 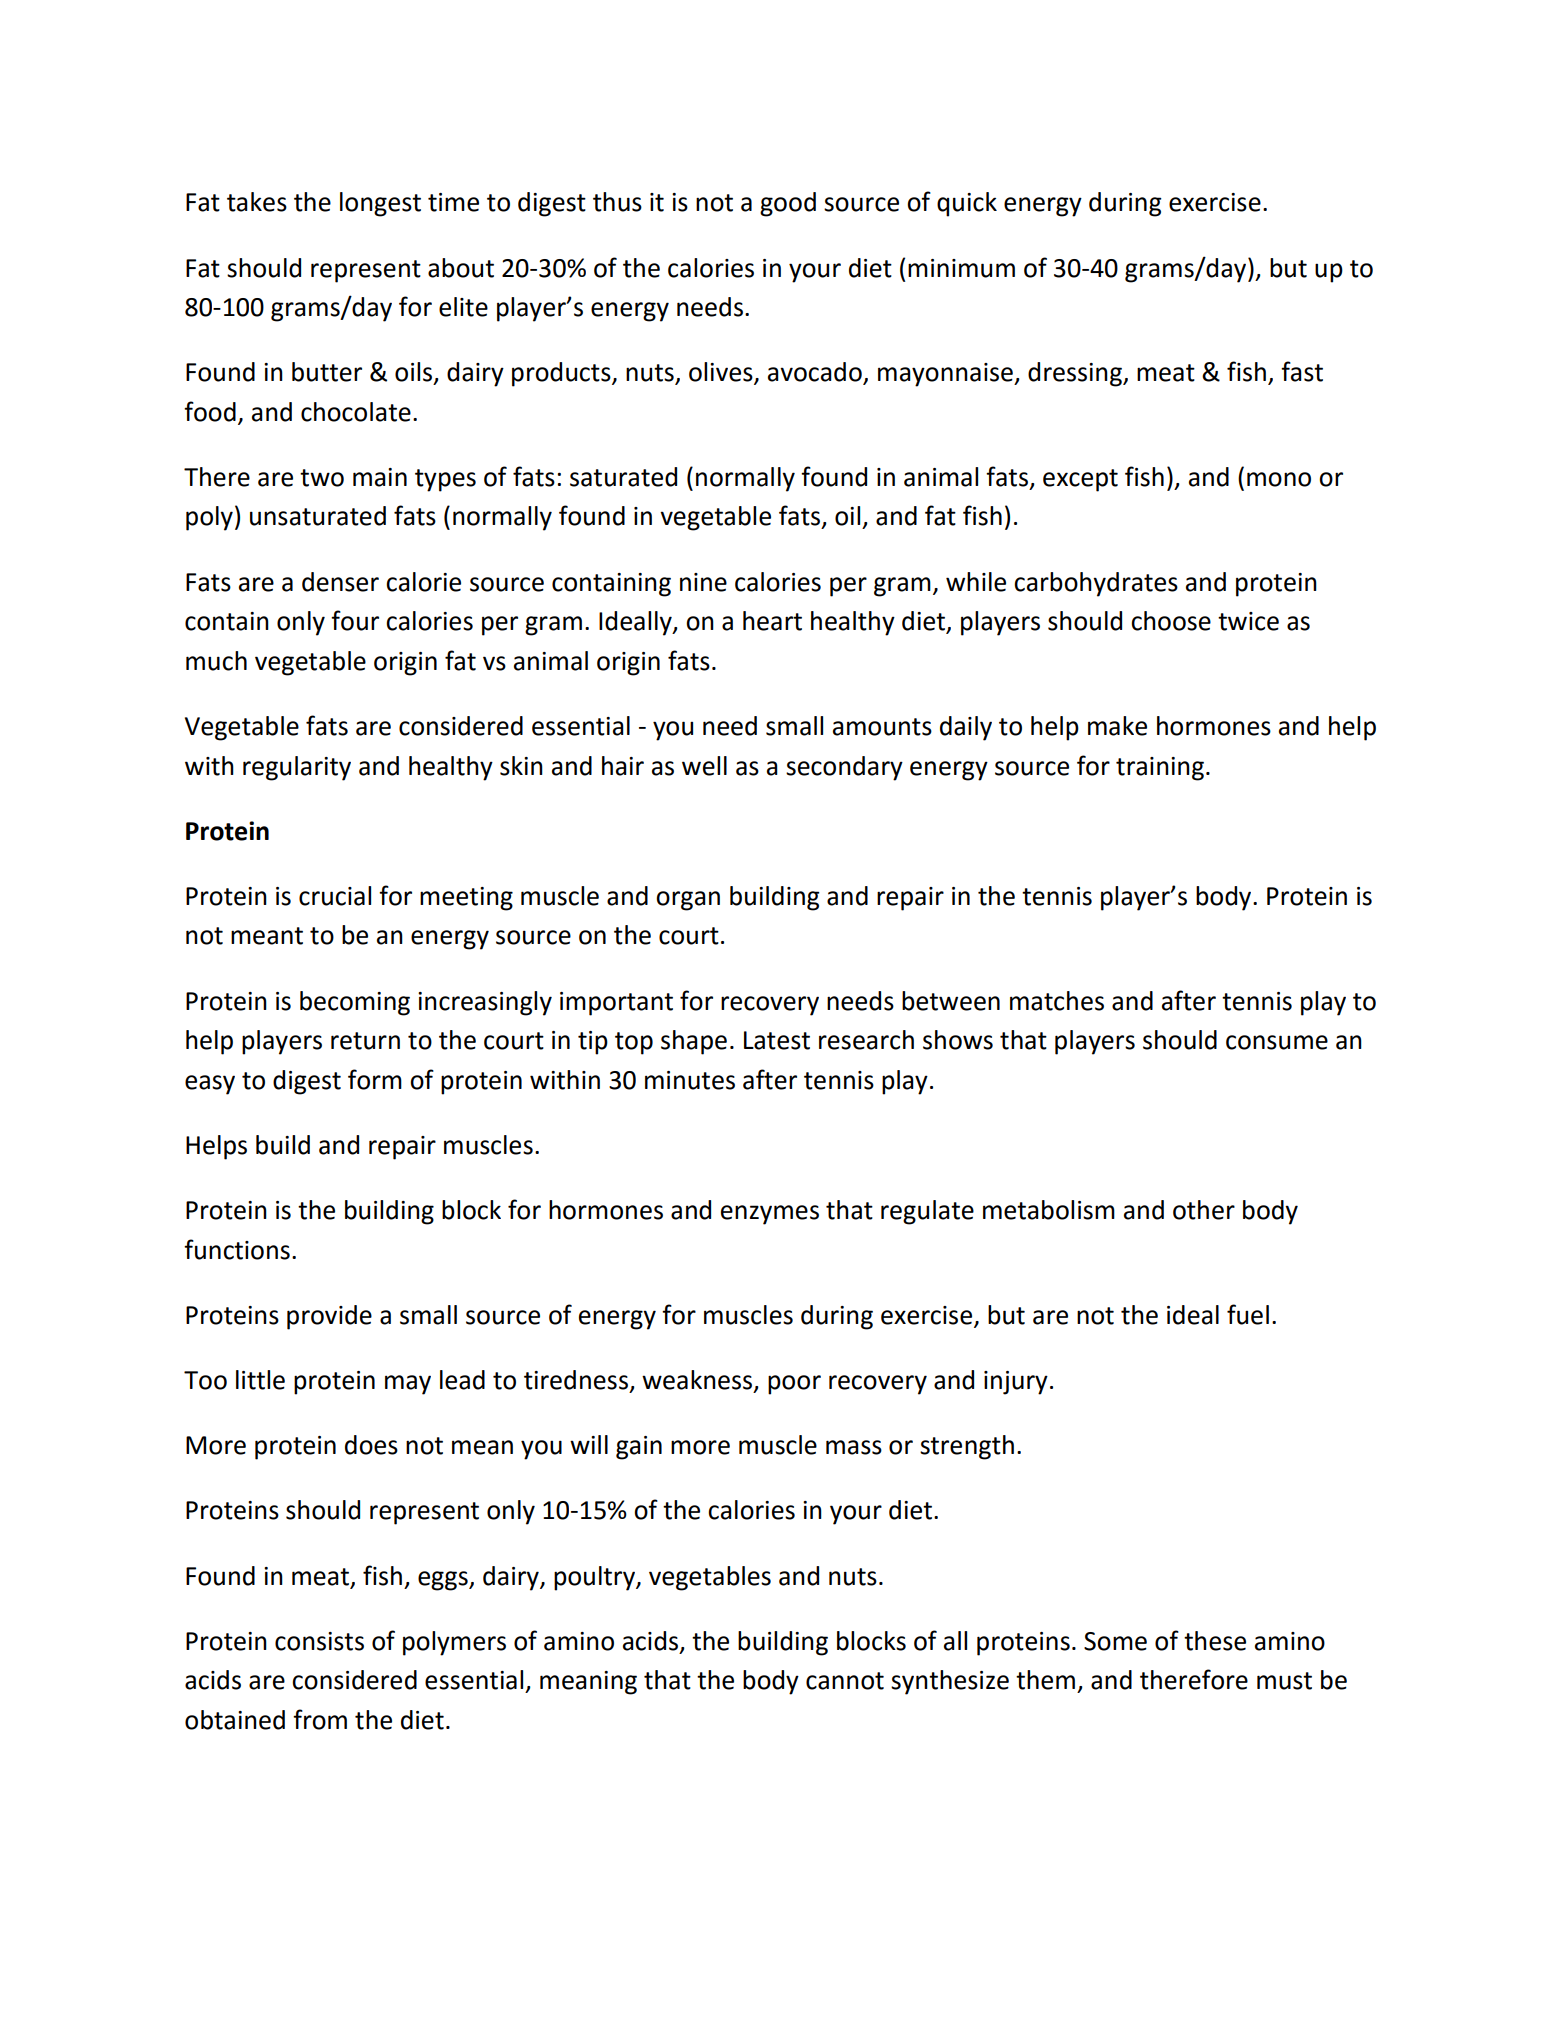 I want to click on enzymes, so click(x=770, y=1215).
